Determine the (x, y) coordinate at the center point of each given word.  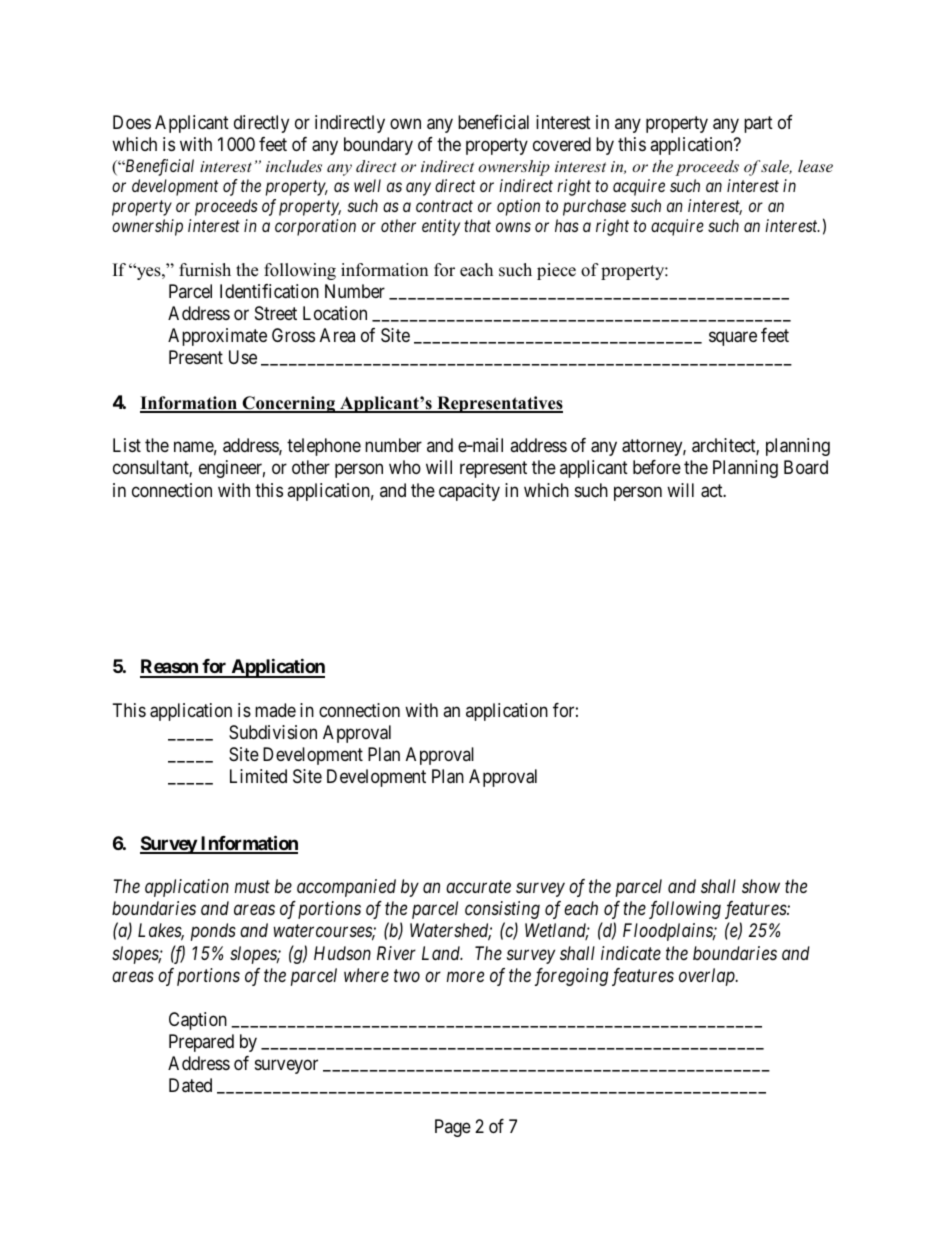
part (758, 124)
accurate (478, 887)
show (761, 886)
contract (444, 206)
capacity (469, 492)
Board (806, 467)
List (127, 445)
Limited (258, 776)
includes (294, 166)
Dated (190, 1085)
